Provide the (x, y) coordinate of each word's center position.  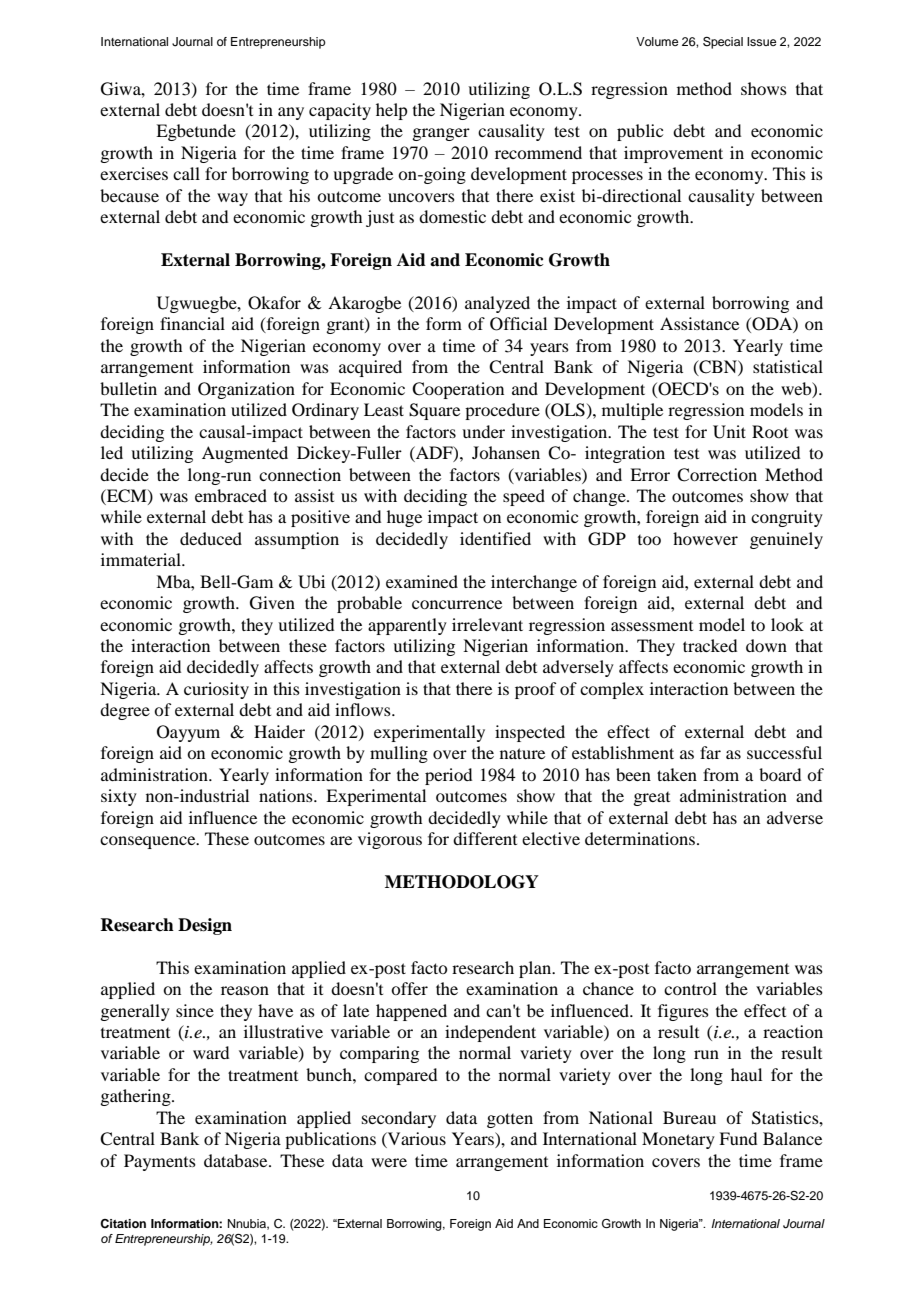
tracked (710, 645)
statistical (788, 366)
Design (205, 926)
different (485, 838)
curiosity (216, 690)
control (690, 988)
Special (723, 43)
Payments (160, 1162)
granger (441, 134)
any (291, 113)
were (389, 1162)
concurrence (457, 604)
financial (192, 323)
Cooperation (458, 390)
